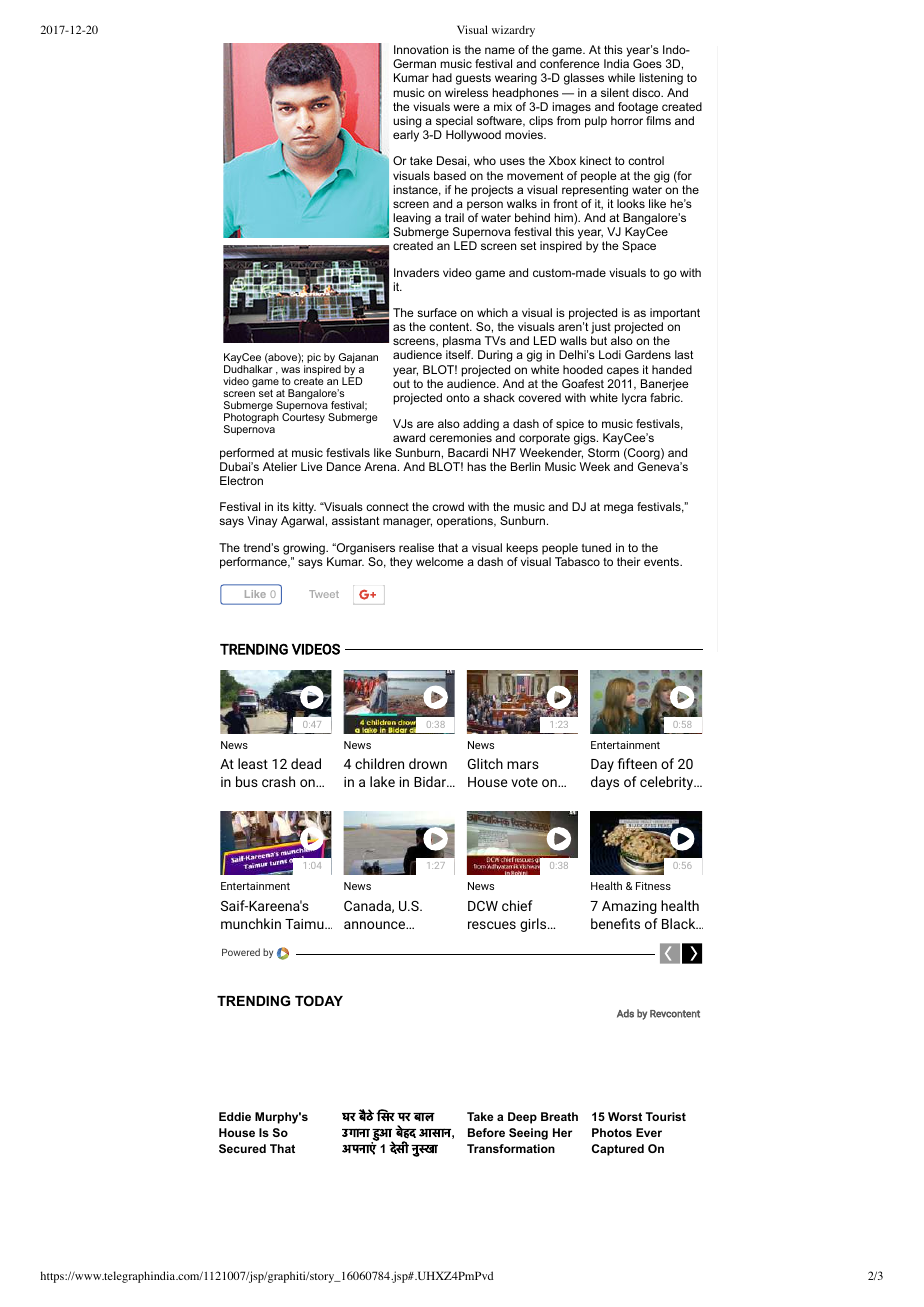 This screenshot has width=924, height=1307. Describe the element at coordinates (290, 370) in the screenshot. I see `was` at that location.
